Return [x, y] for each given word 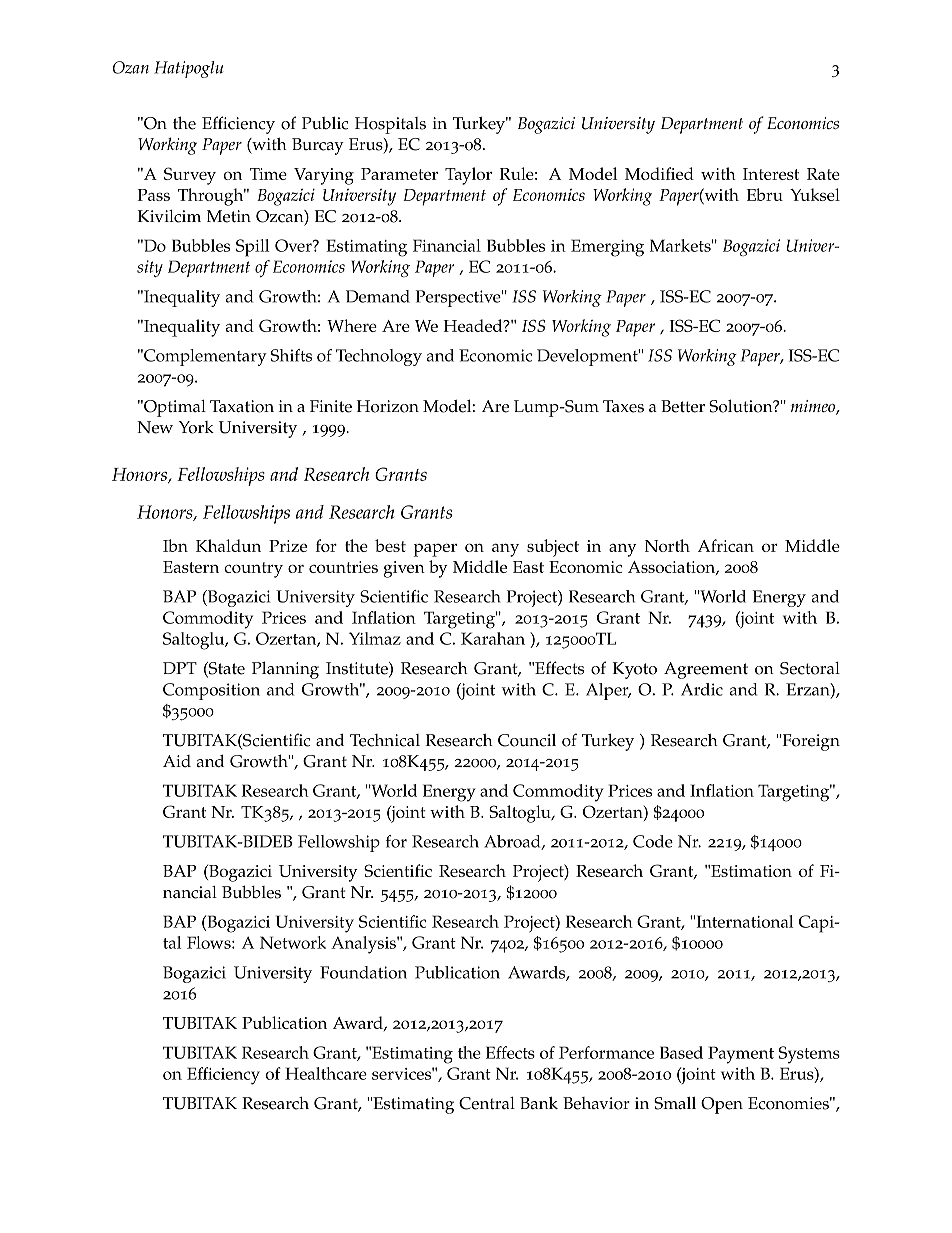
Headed [474, 325]
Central [487, 1103]
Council [527, 740]
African [726, 545]
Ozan [131, 67]
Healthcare [326, 1073]
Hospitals [390, 125]
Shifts [291, 355]
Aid [177, 761]
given [404, 569]
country [253, 570]
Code [653, 841]
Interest [771, 174]
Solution [742, 406]
